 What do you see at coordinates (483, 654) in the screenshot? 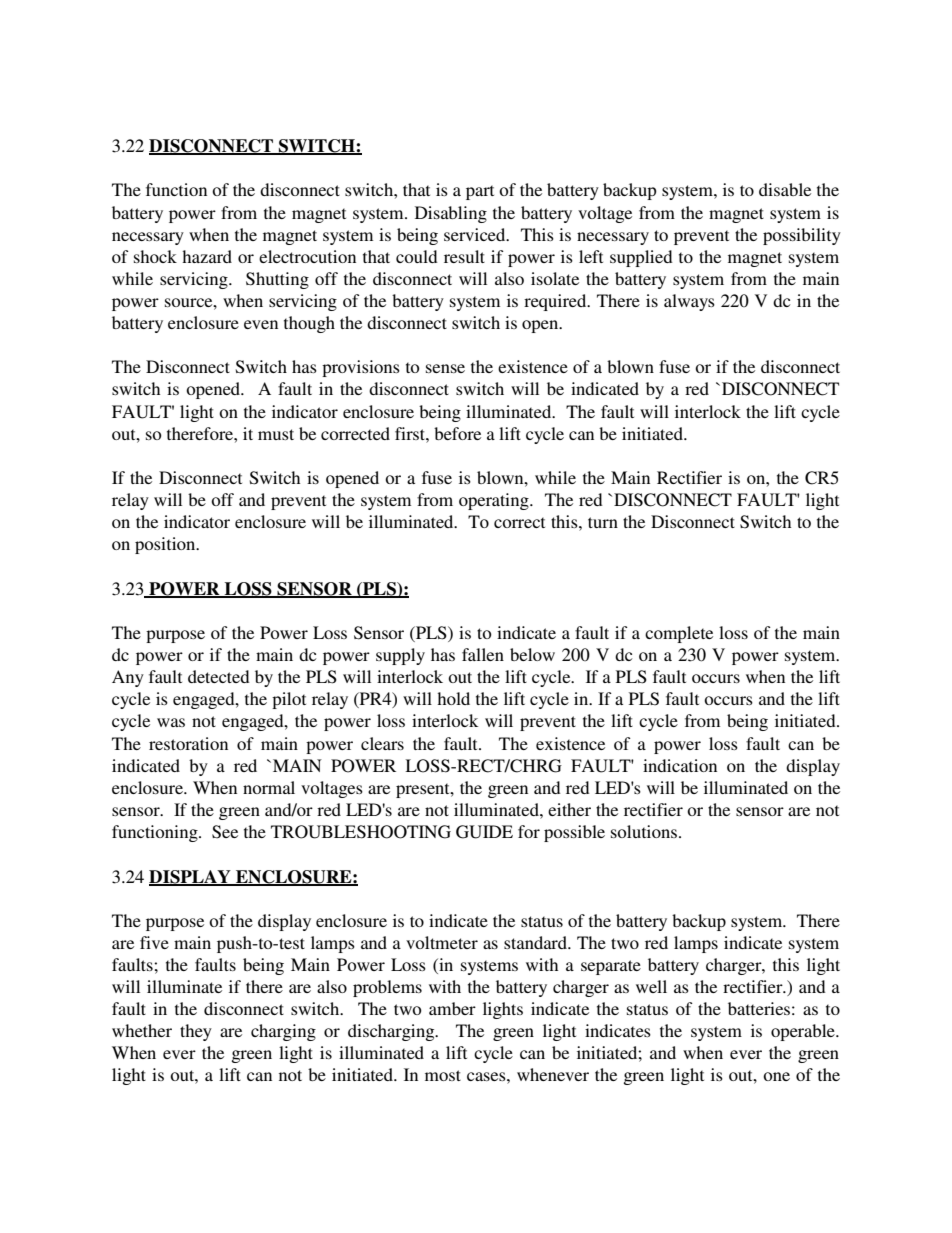
I see `fallen` at bounding box center [483, 654].
